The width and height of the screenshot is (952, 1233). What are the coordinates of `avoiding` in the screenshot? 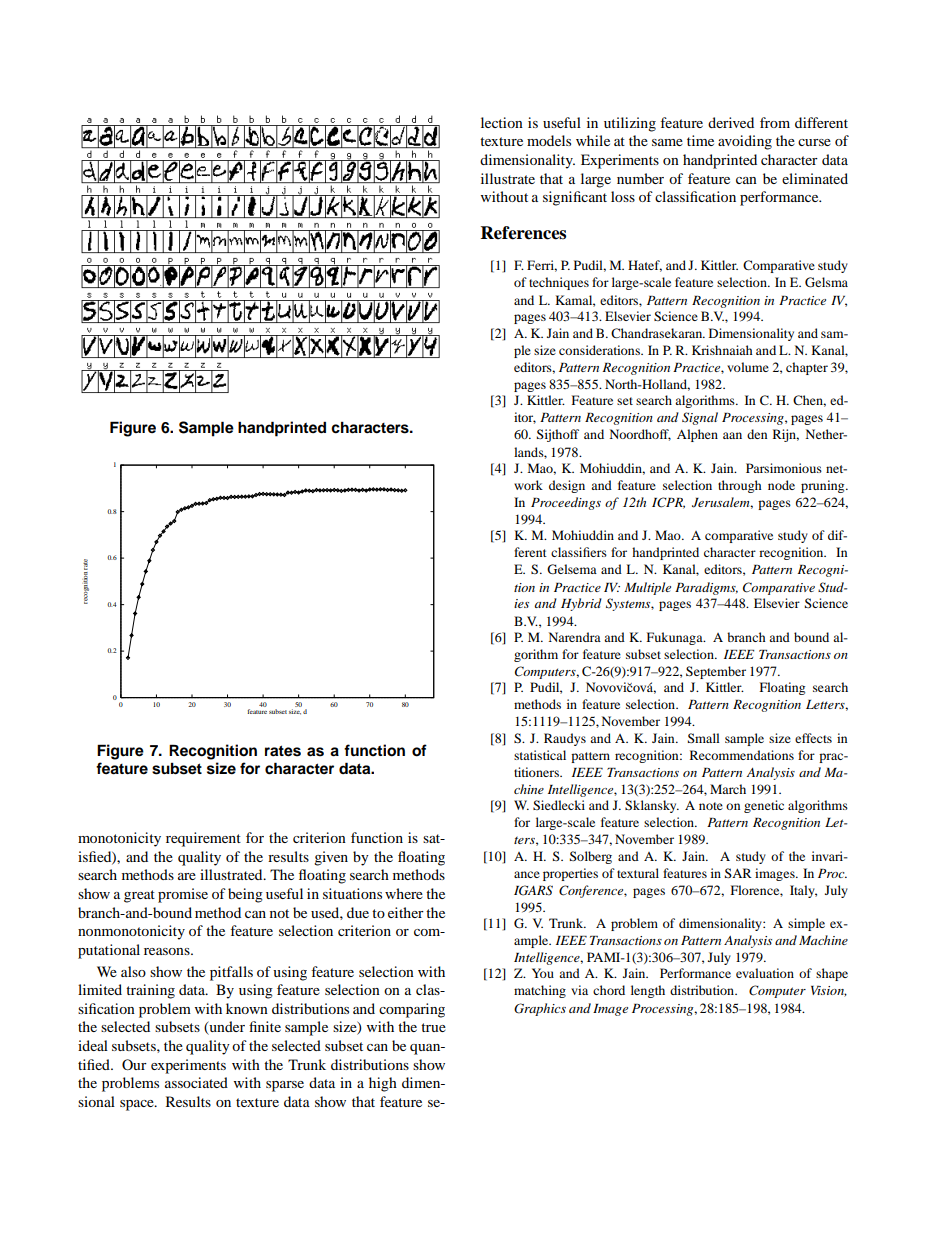 It's located at (745, 142).
